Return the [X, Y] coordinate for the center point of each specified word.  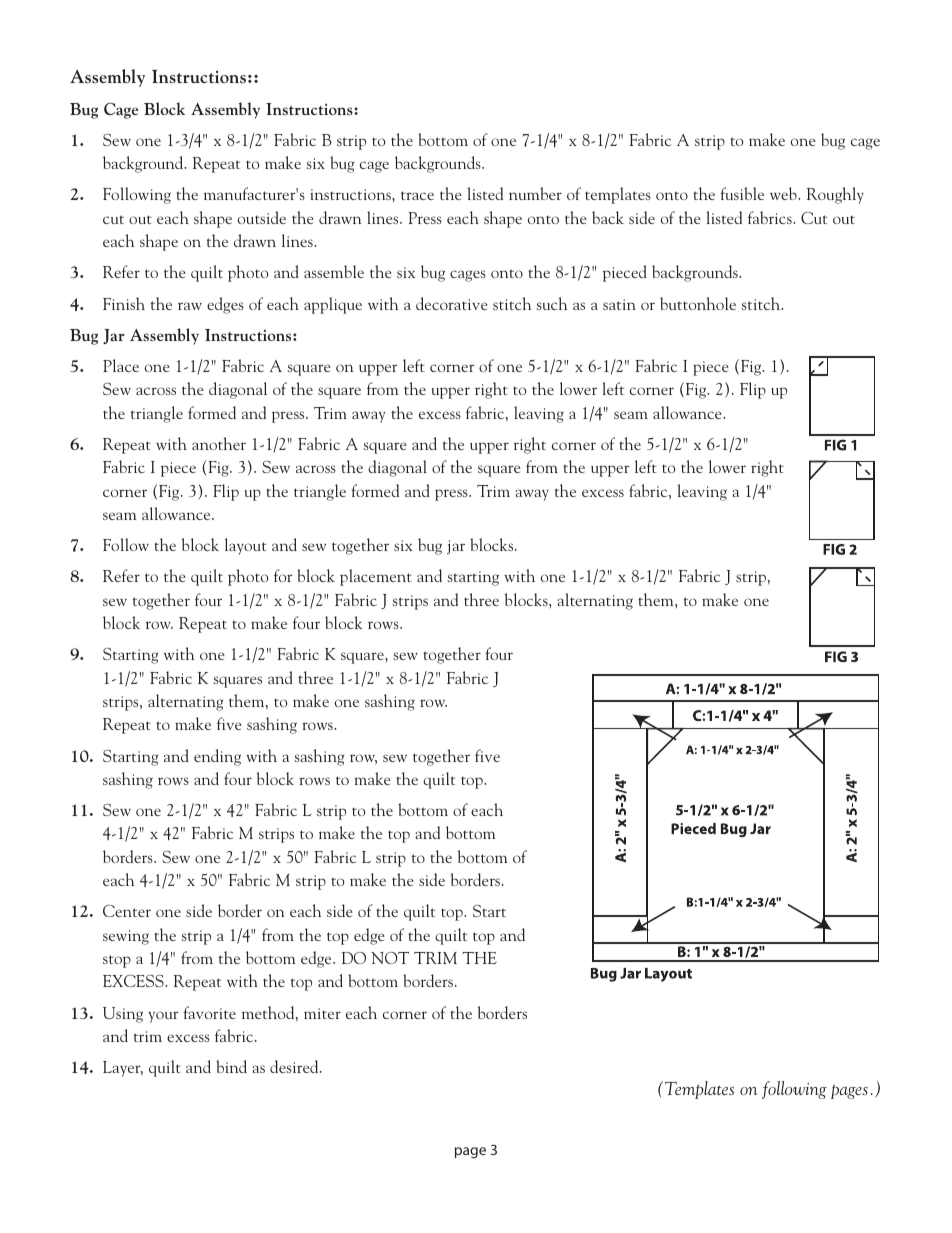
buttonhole [698, 303]
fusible [742, 193]
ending [217, 757]
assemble [334, 271]
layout [246, 546]
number [535, 193]
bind [231, 1066]
